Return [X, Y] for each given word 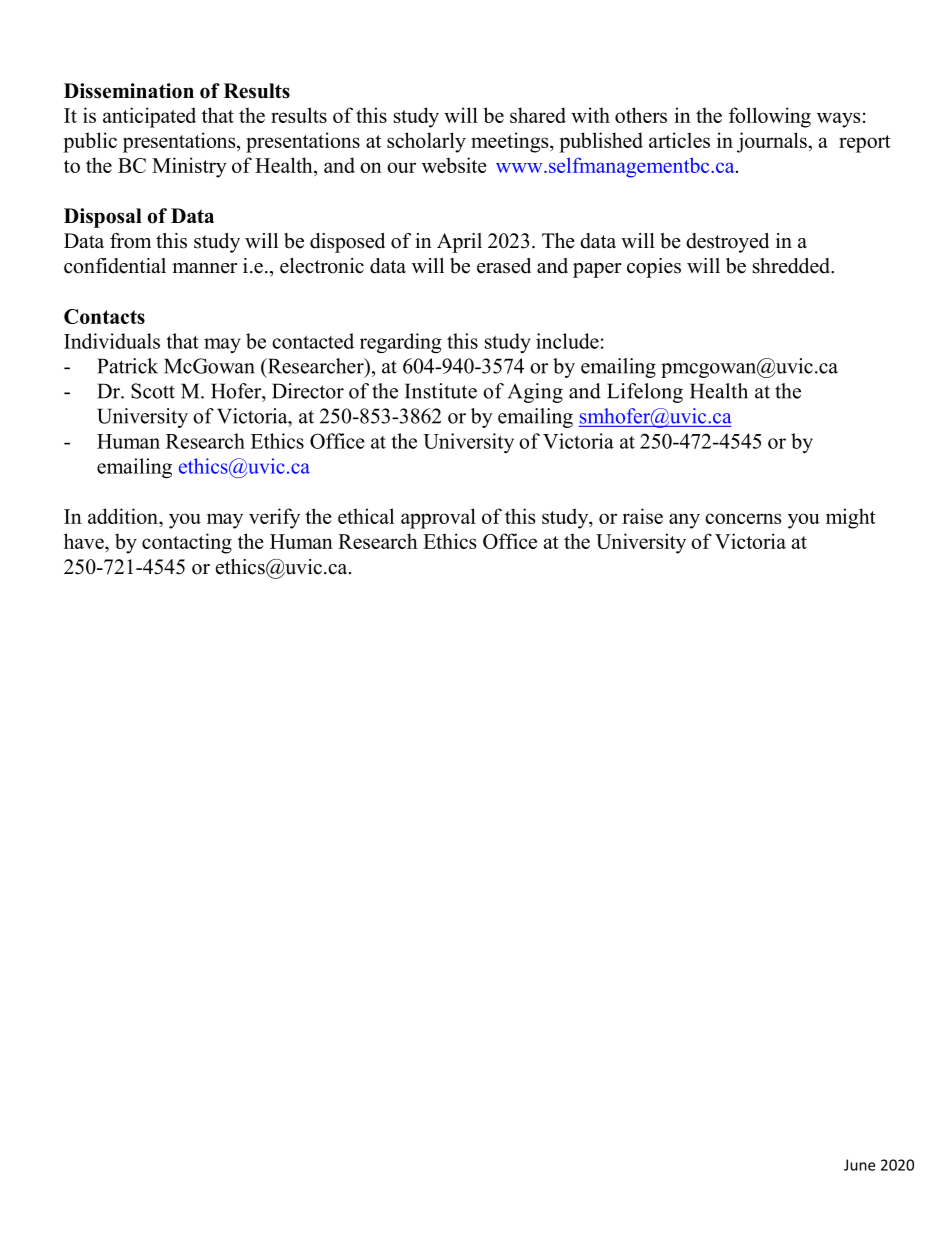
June [859, 1165]
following [770, 117]
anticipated [149, 117]
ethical [366, 516]
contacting [187, 543]
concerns [743, 518]
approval [438, 518]
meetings [511, 142]
